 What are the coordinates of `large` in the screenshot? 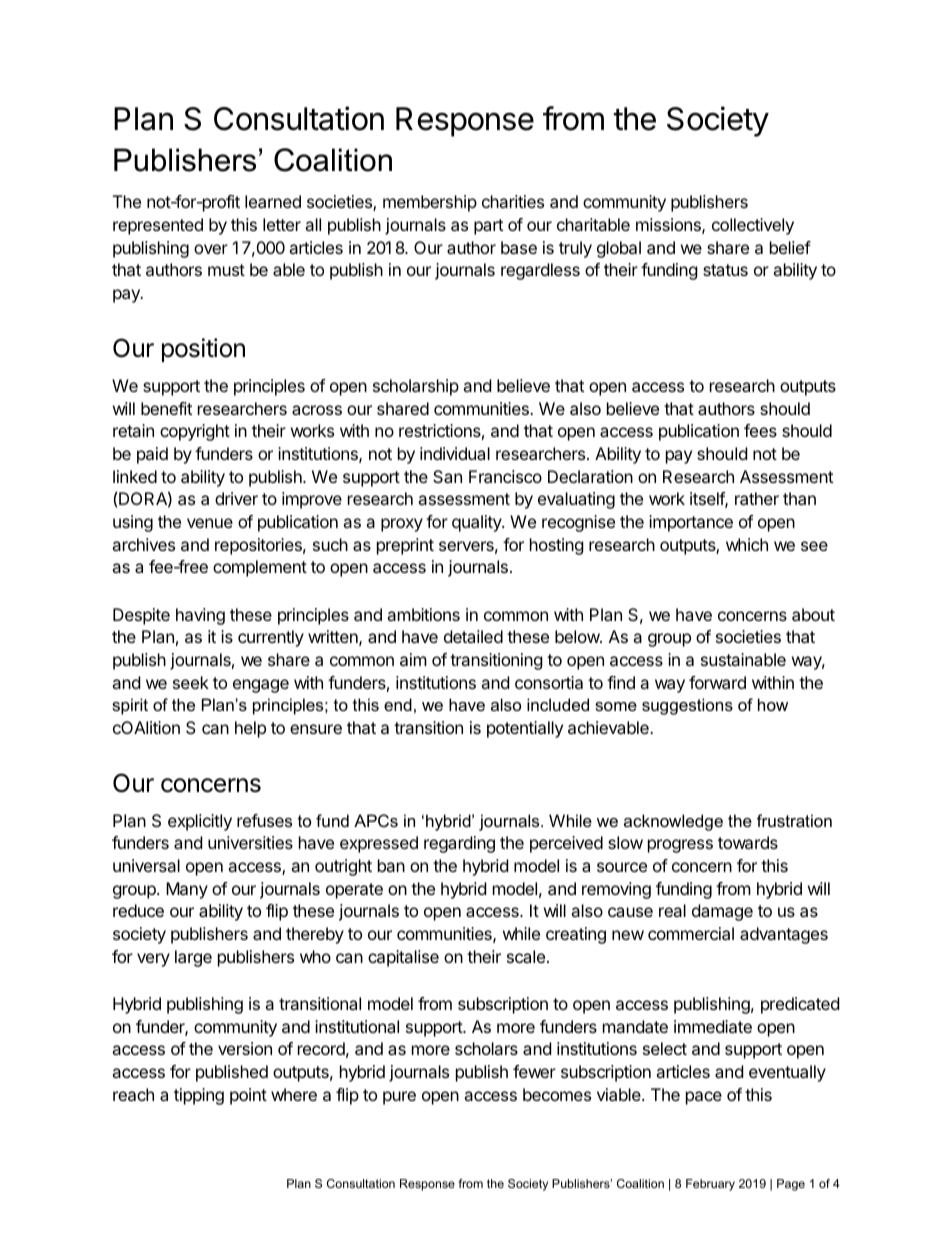 It's located at (193, 958).
